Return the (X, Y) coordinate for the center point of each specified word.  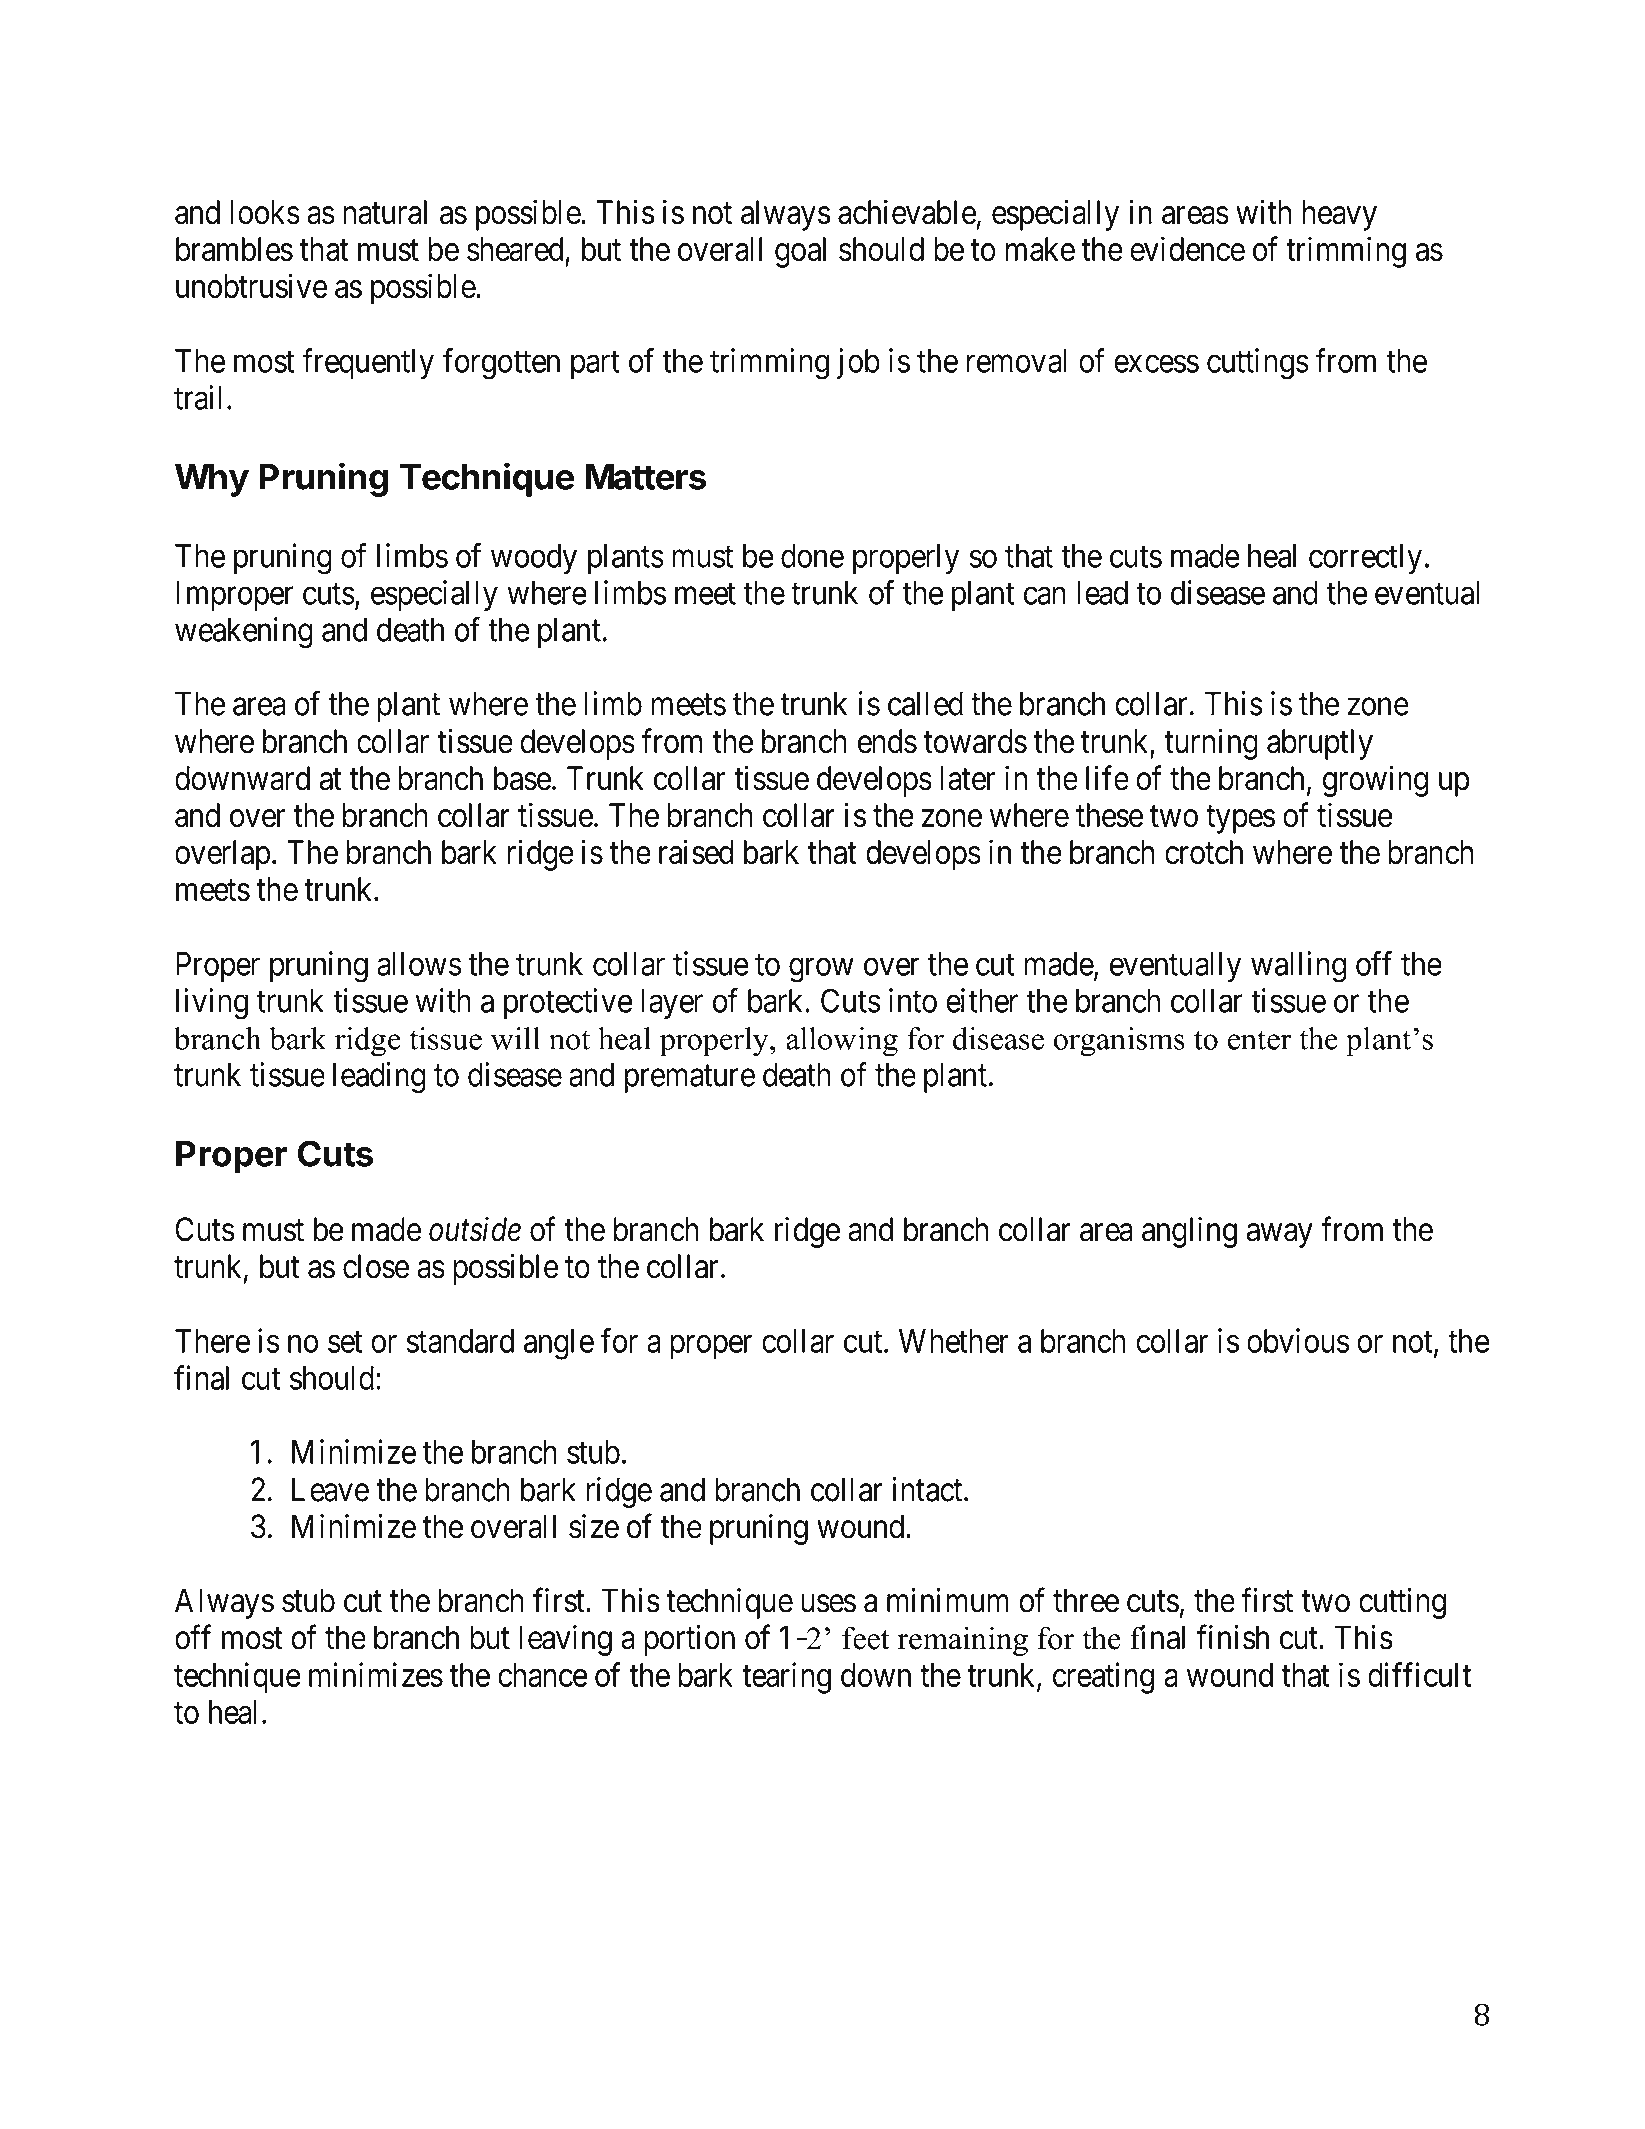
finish (1232, 1637)
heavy (1339, 215)
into (913, 1000)
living (212, 1004)
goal (800, 252)
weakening (244, 633)
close (376, 1266)
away (1280, 1236)
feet (866, 1638)
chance (542, 1675)
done (812, 556)
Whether (954, 1341)
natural (385, 212)
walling (1298, 967)
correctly (1365, 559)
